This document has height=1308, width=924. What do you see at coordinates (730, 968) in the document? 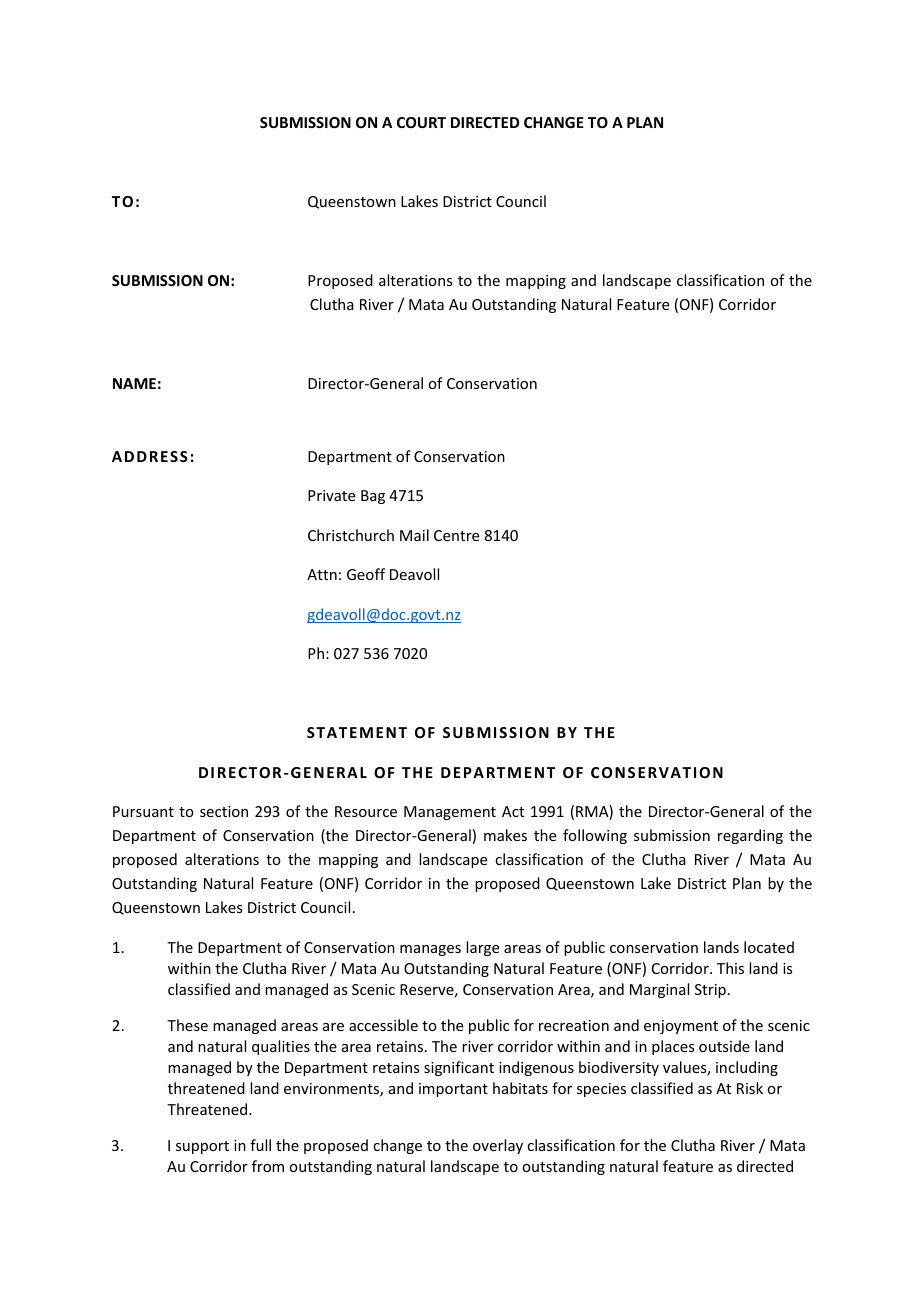
I see `This` at bounding box center [730, 968].
